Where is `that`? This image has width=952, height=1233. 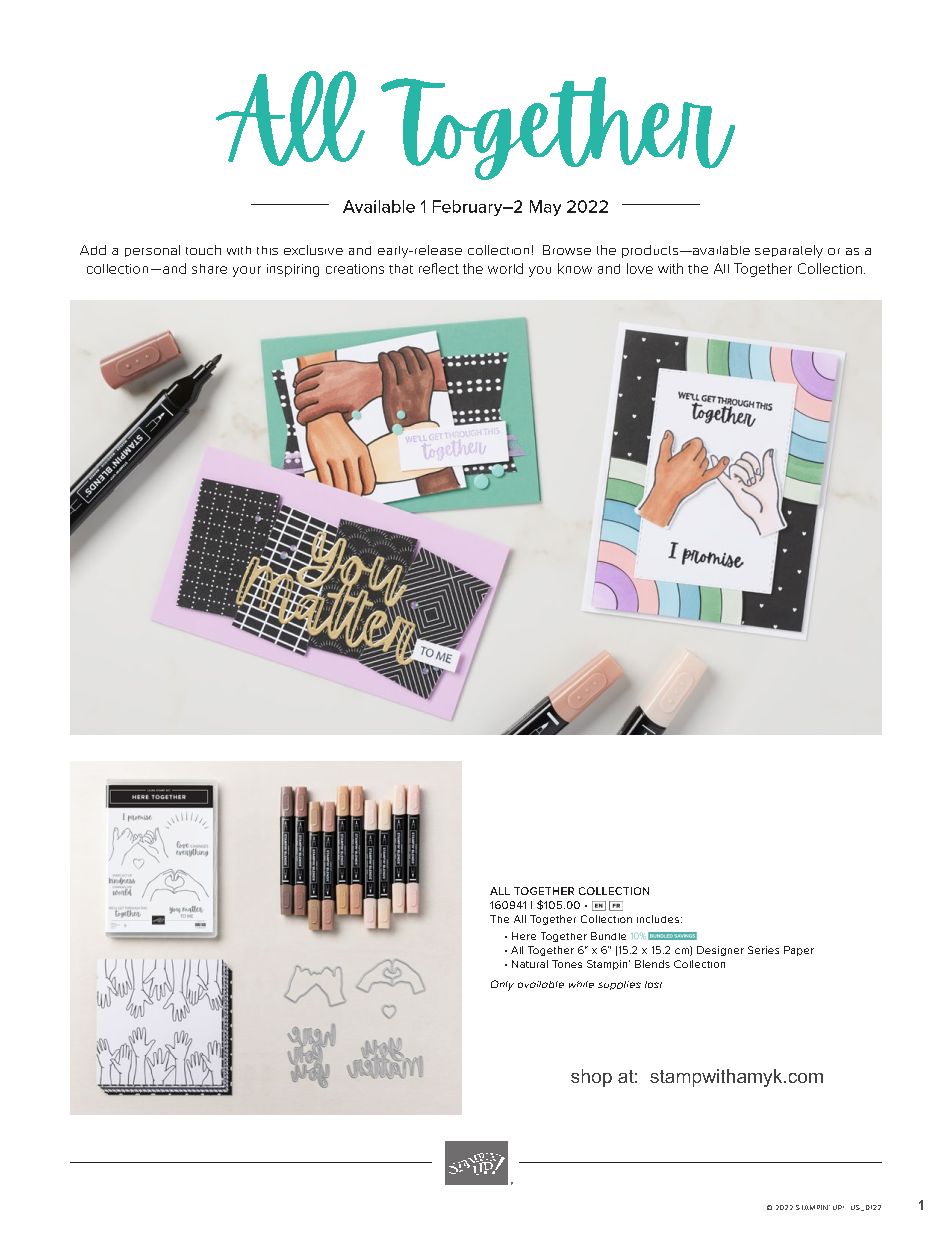
that is located at coordinates (401, 269).
